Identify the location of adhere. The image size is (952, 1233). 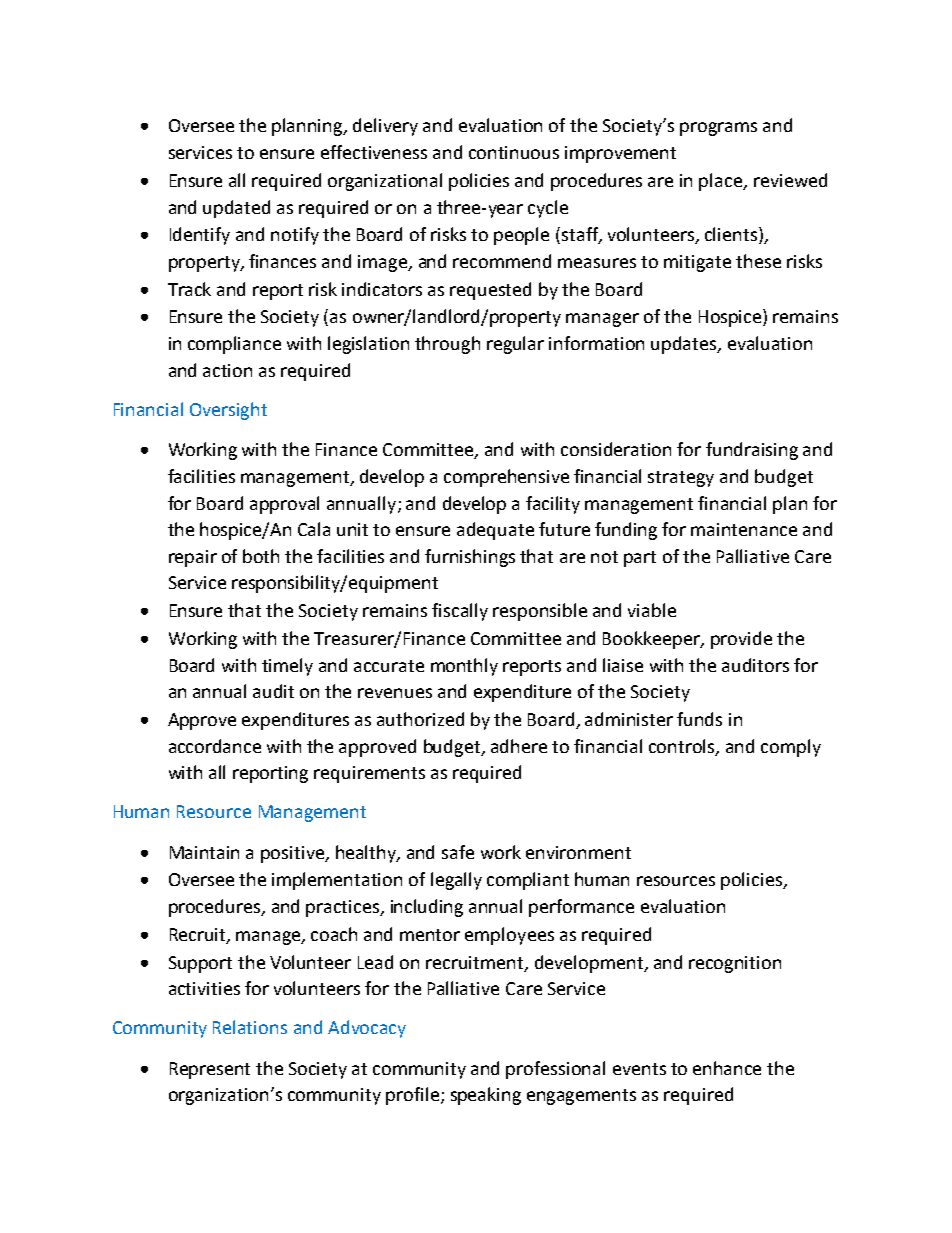
(519, 746).
